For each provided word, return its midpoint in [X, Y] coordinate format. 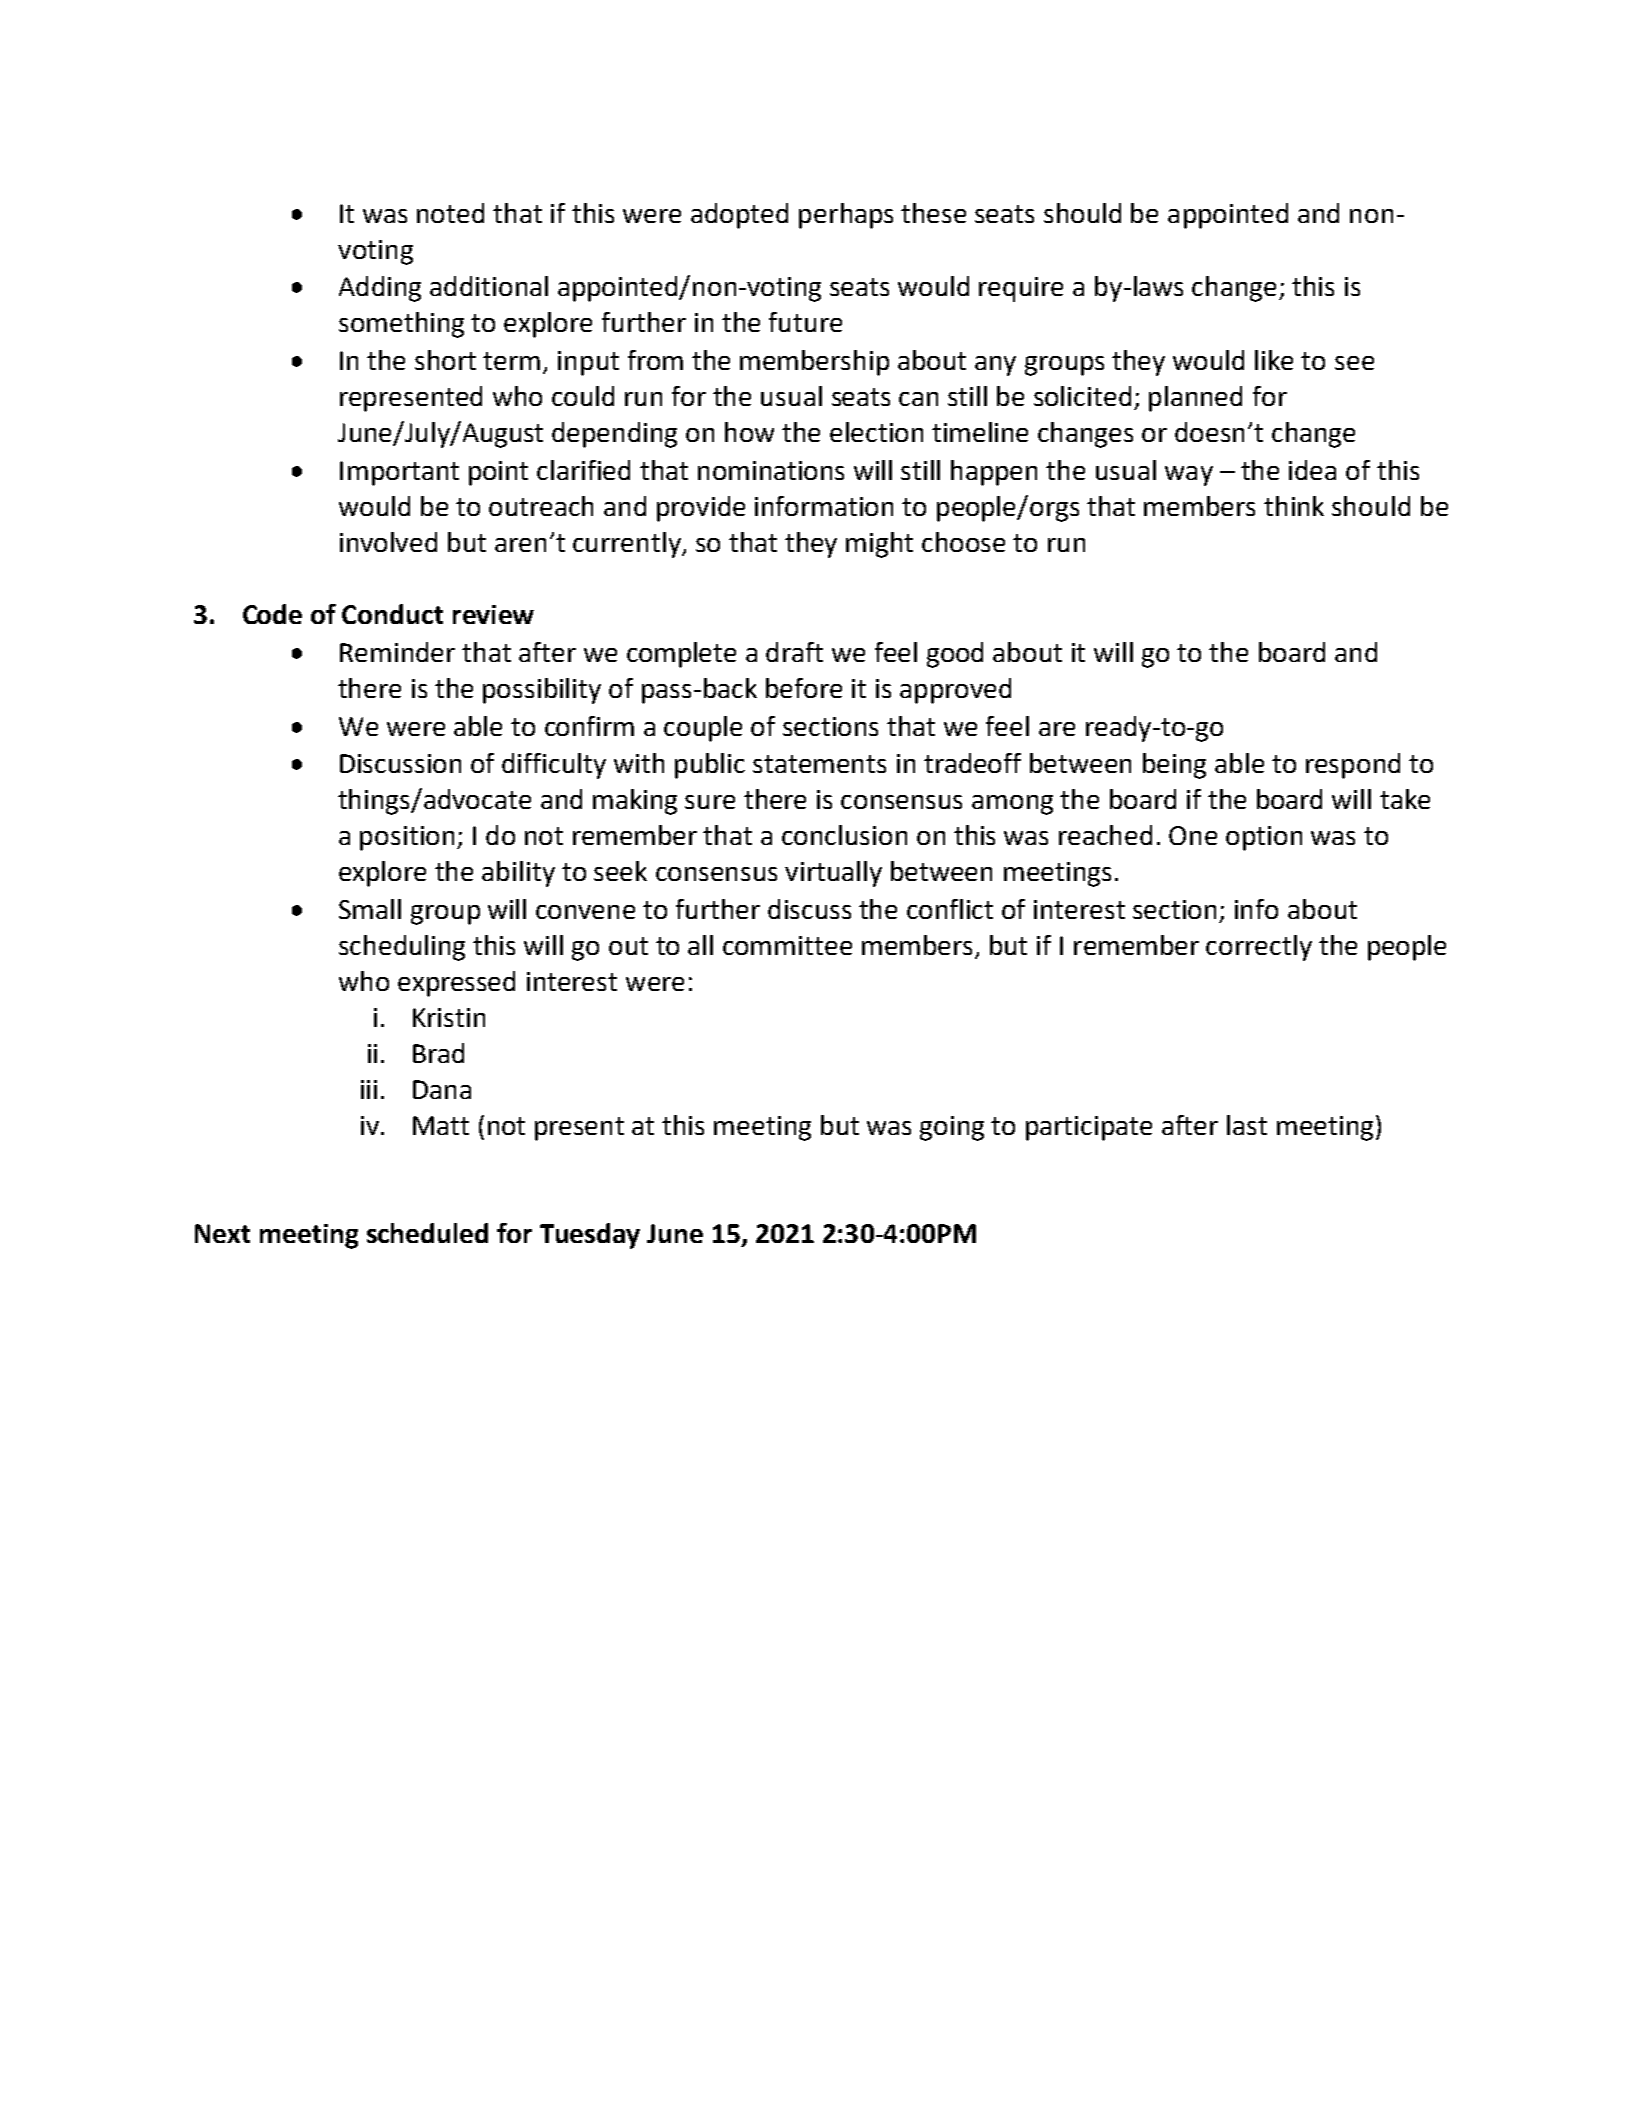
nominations [771, 470]
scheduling [402, 948]
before [804, 688]
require [1021, 289]
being [1174, 766]
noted [450, 213]
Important [399, 473]
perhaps [846, 216]
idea [1312, 470]
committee [787, 945]
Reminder [397, 652]
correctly [1259, 948]
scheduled [427, 1233]
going [952, 1128]
